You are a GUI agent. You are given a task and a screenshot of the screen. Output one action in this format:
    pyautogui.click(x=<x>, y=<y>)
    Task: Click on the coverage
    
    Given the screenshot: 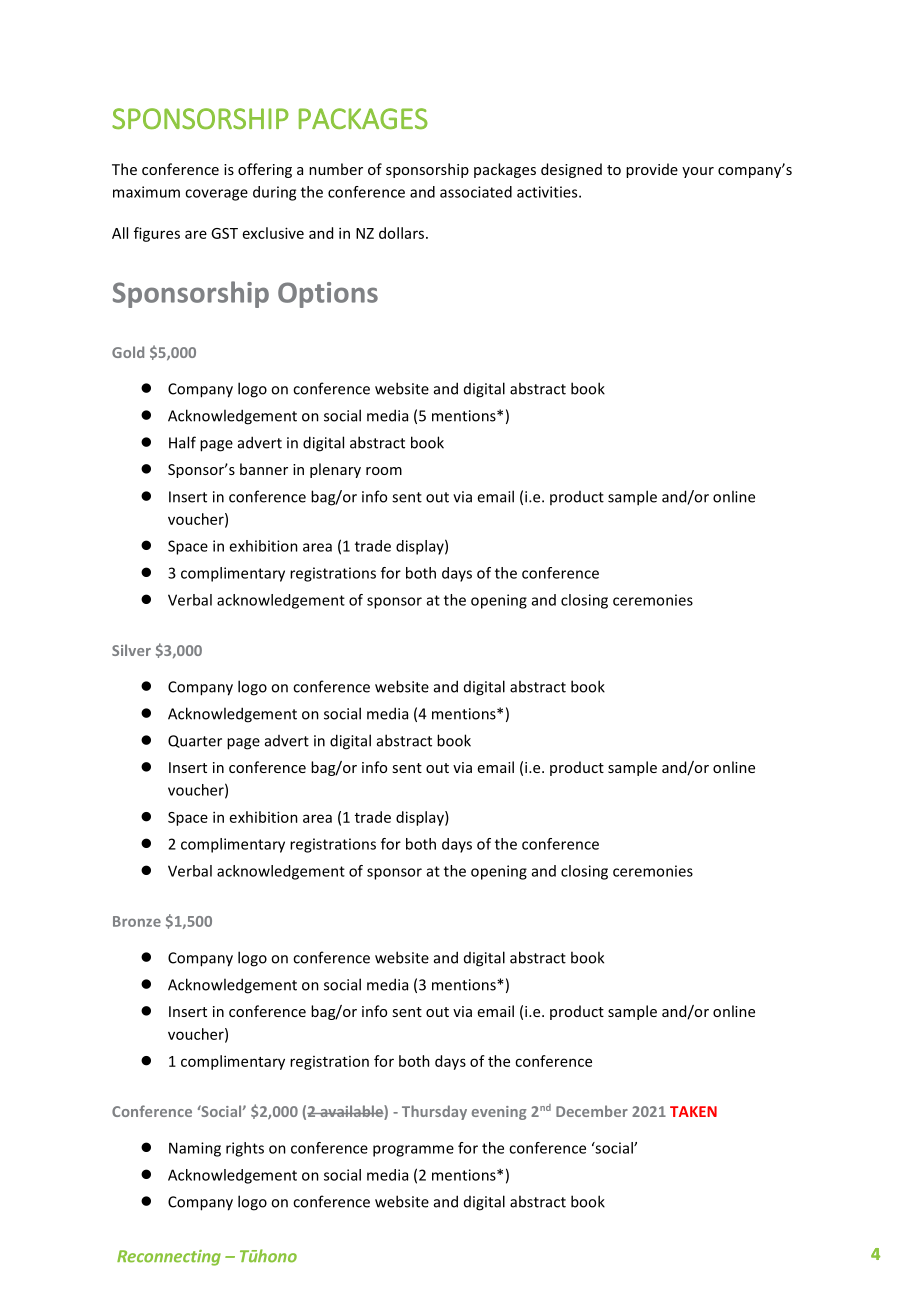 What is the action you would take?
    pyautogui.click(x=216, y=195)
